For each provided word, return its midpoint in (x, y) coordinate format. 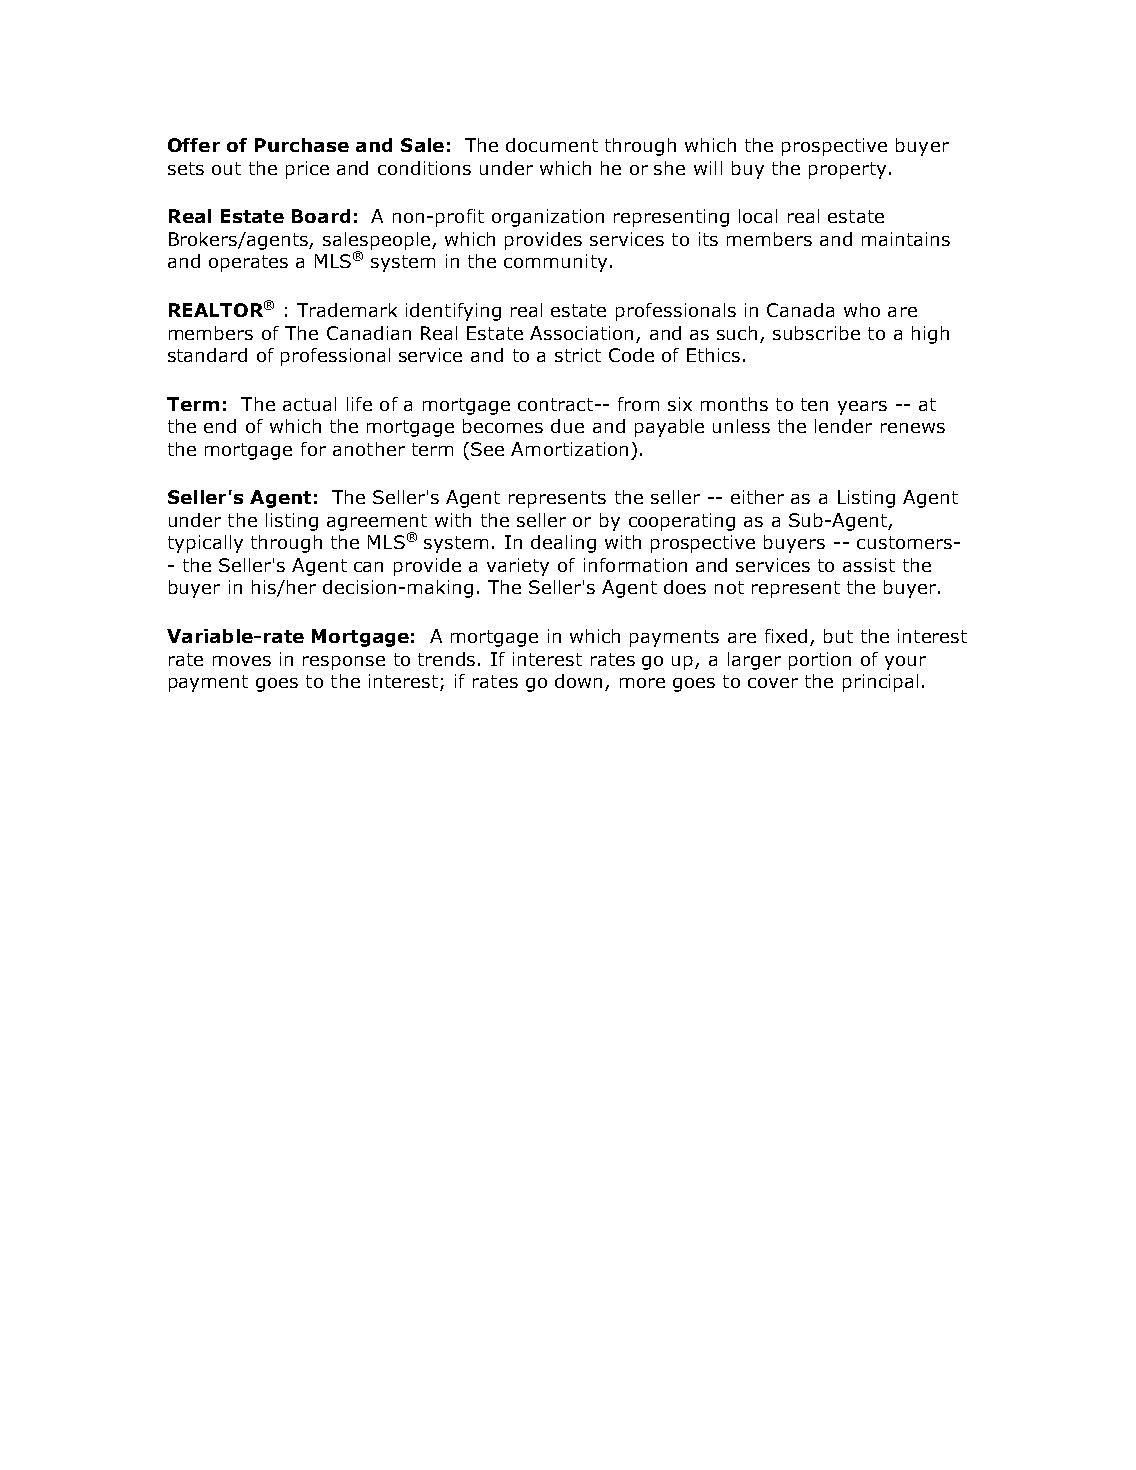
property (847, 170)
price (307, 170)
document (552, 145)
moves (242, 661)
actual (309, 404)
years (862, 408)
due (567, 426)
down (578, 681)
